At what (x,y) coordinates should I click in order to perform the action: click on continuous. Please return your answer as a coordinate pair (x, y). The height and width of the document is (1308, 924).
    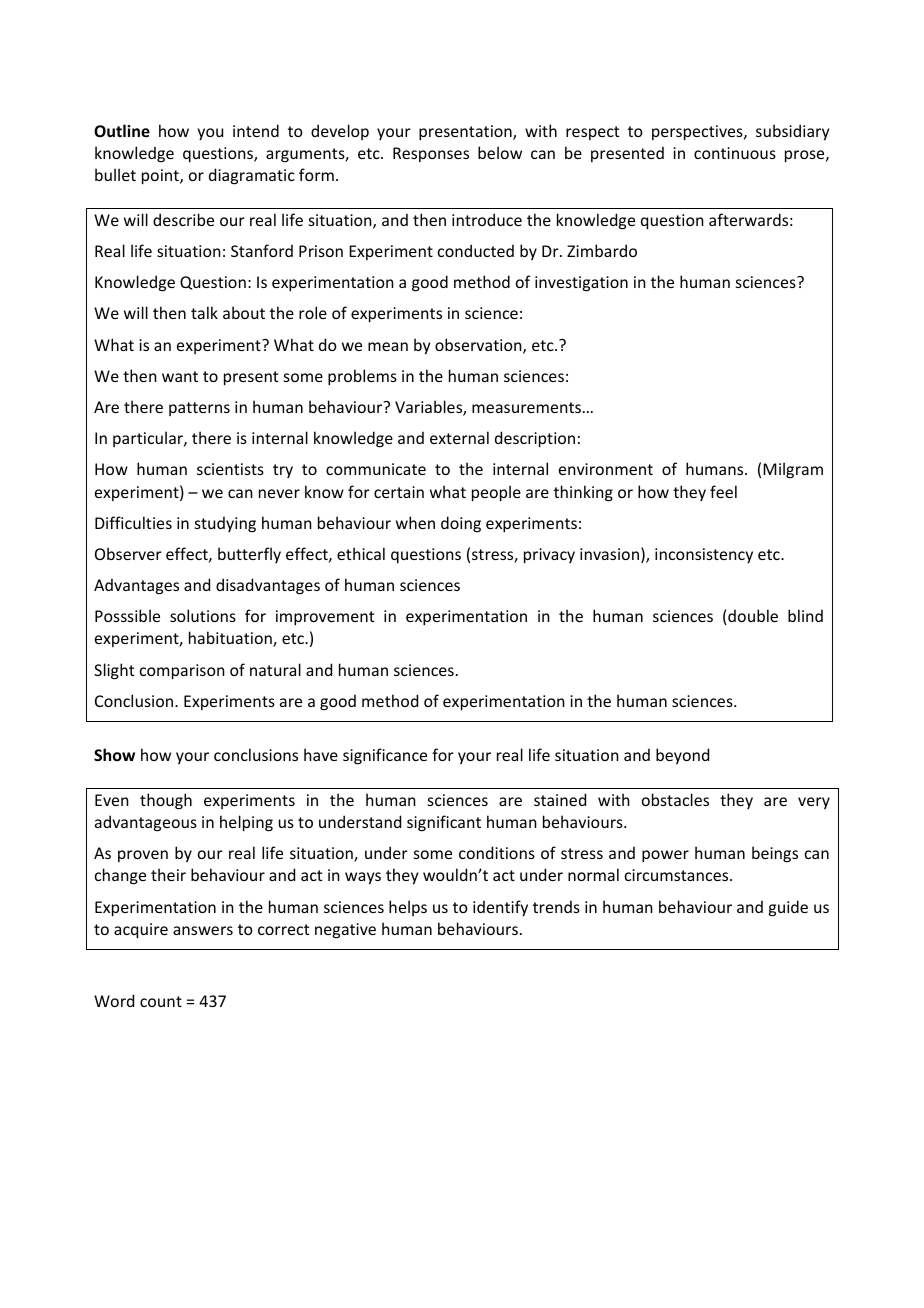
    Looking at the image, I should click on (735, 153).
